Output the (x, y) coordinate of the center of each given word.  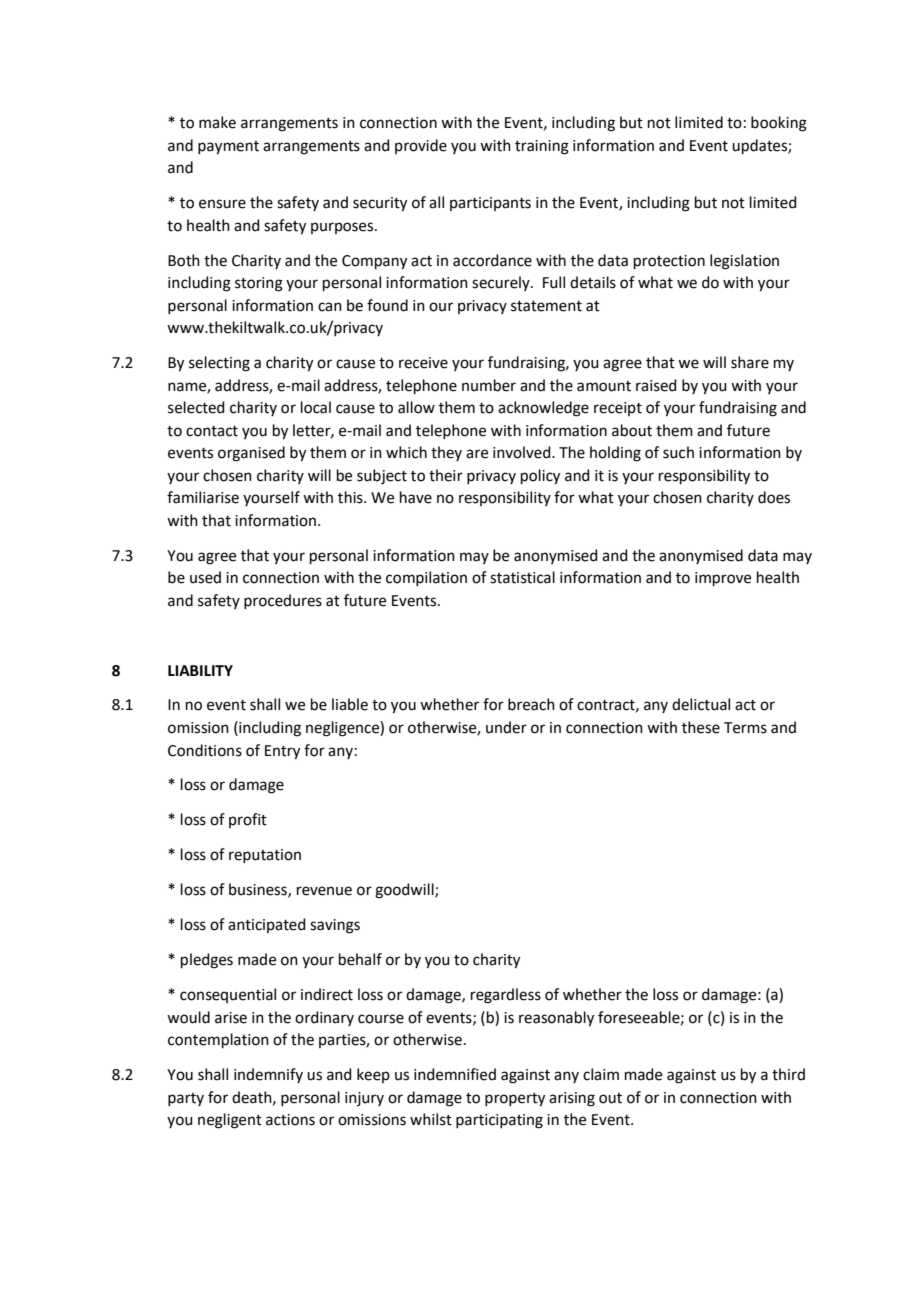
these (701, 727)
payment (228, 148)
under (506, 727)
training (542, 147)
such (678, 452)
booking (779, 124)
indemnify (268, 1075)
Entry (282, 752)
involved (523, 452)
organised (251, 454)
